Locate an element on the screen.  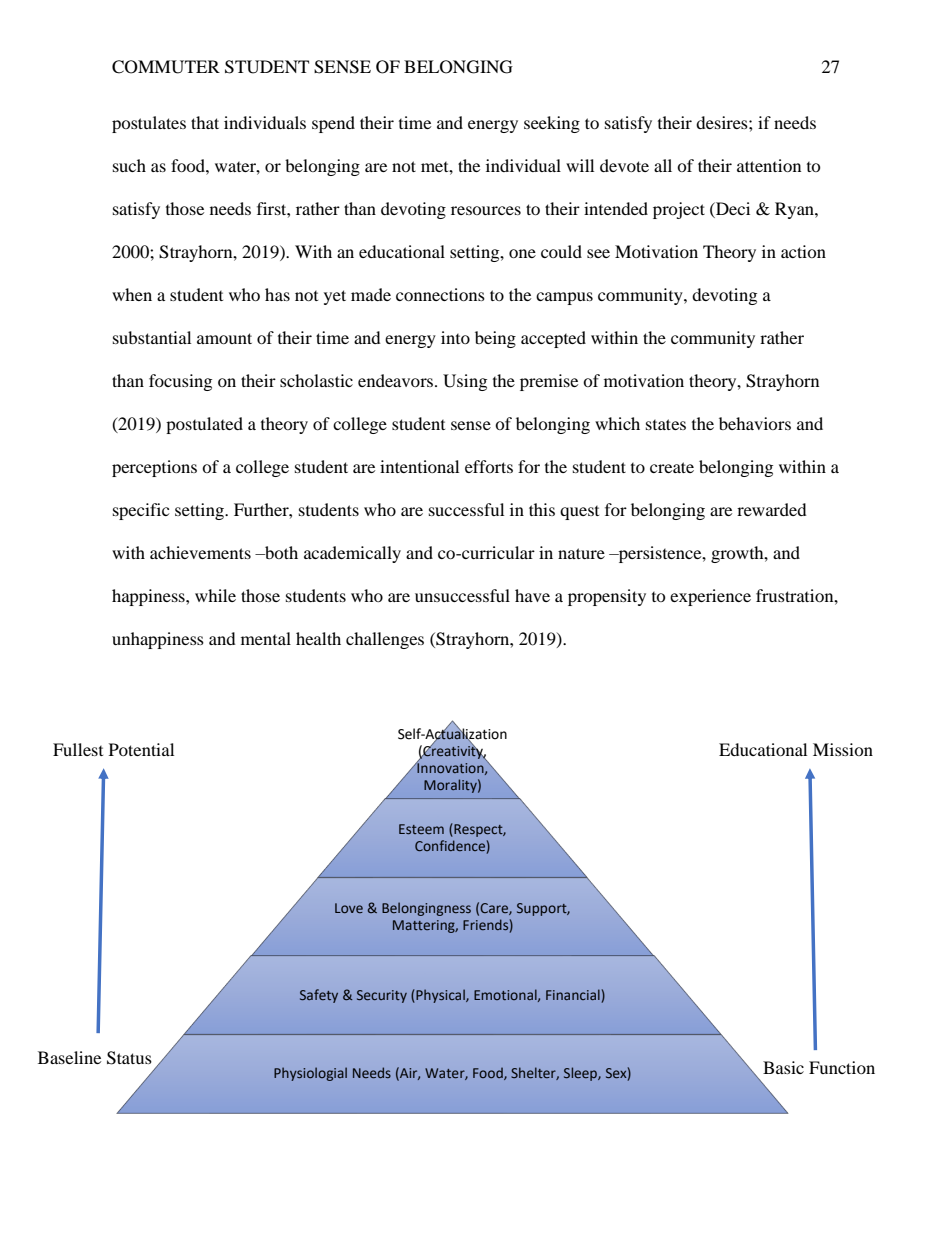
substantial is located at coordinates (152, 337).
